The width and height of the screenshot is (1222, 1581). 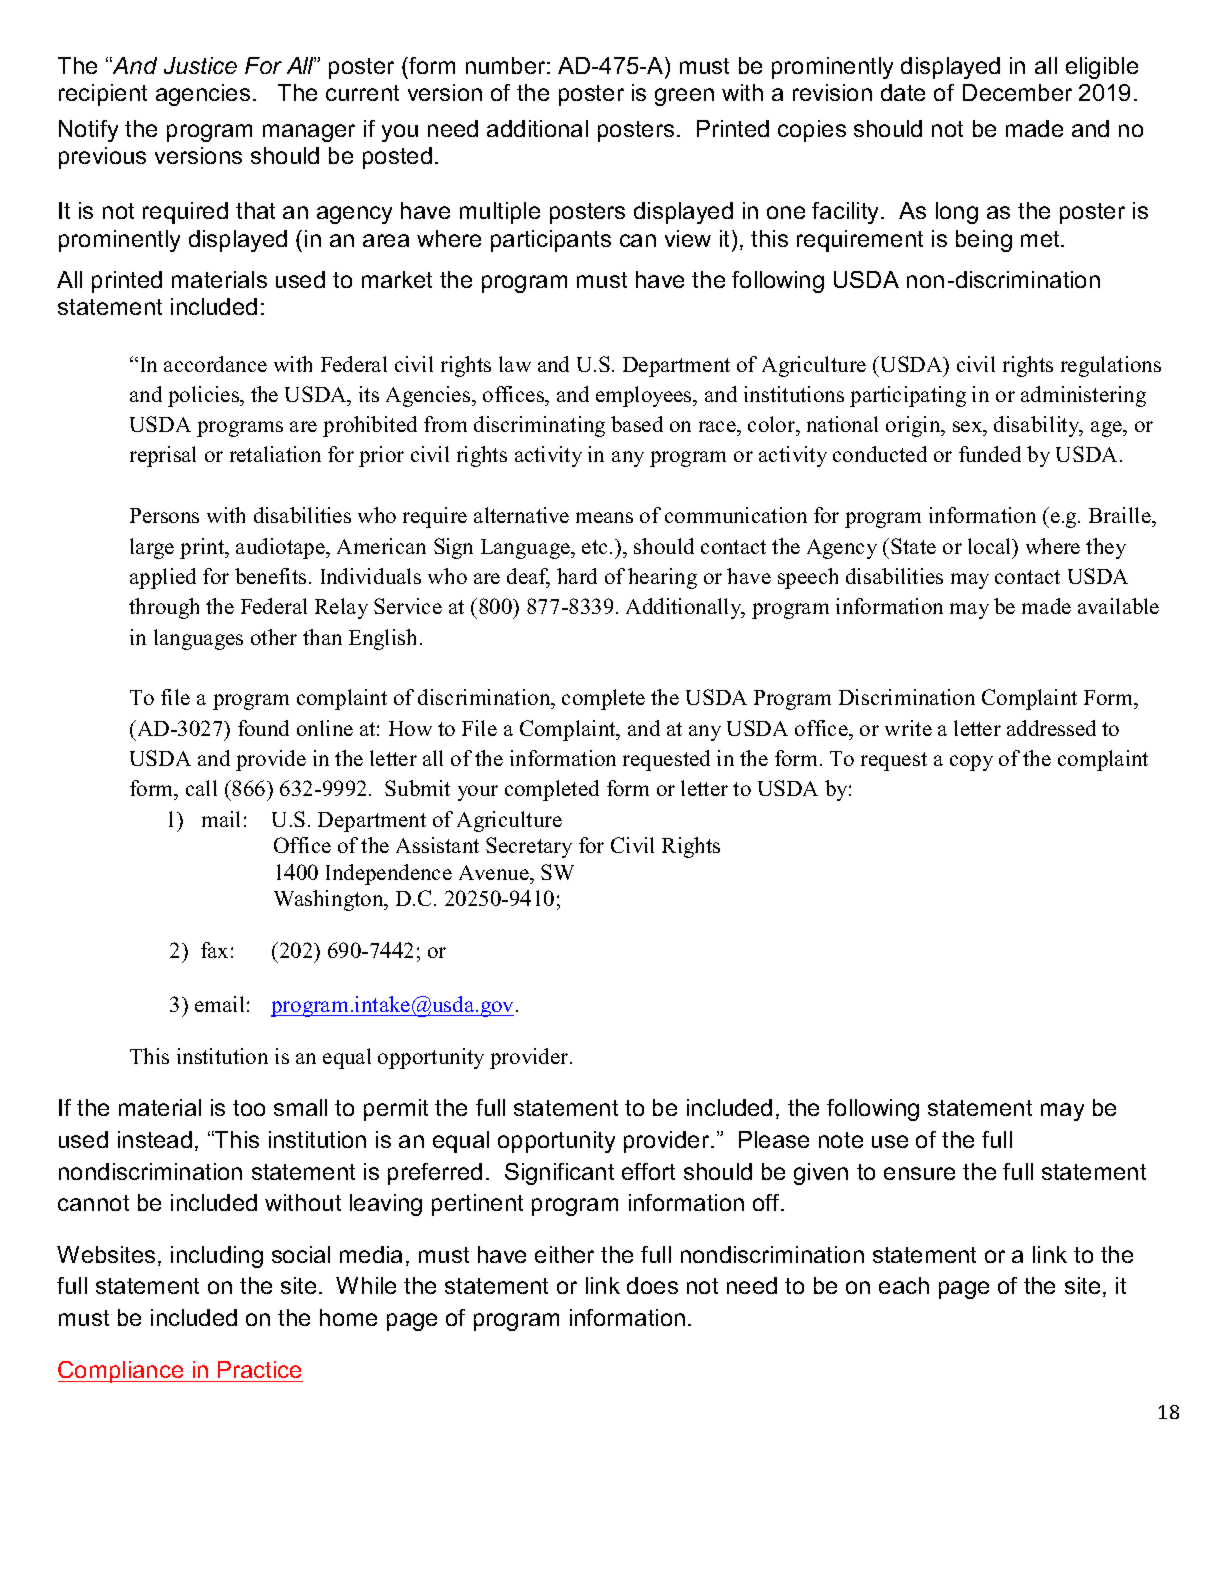 I want to click on Practice, so click(x=259, y=1369).
